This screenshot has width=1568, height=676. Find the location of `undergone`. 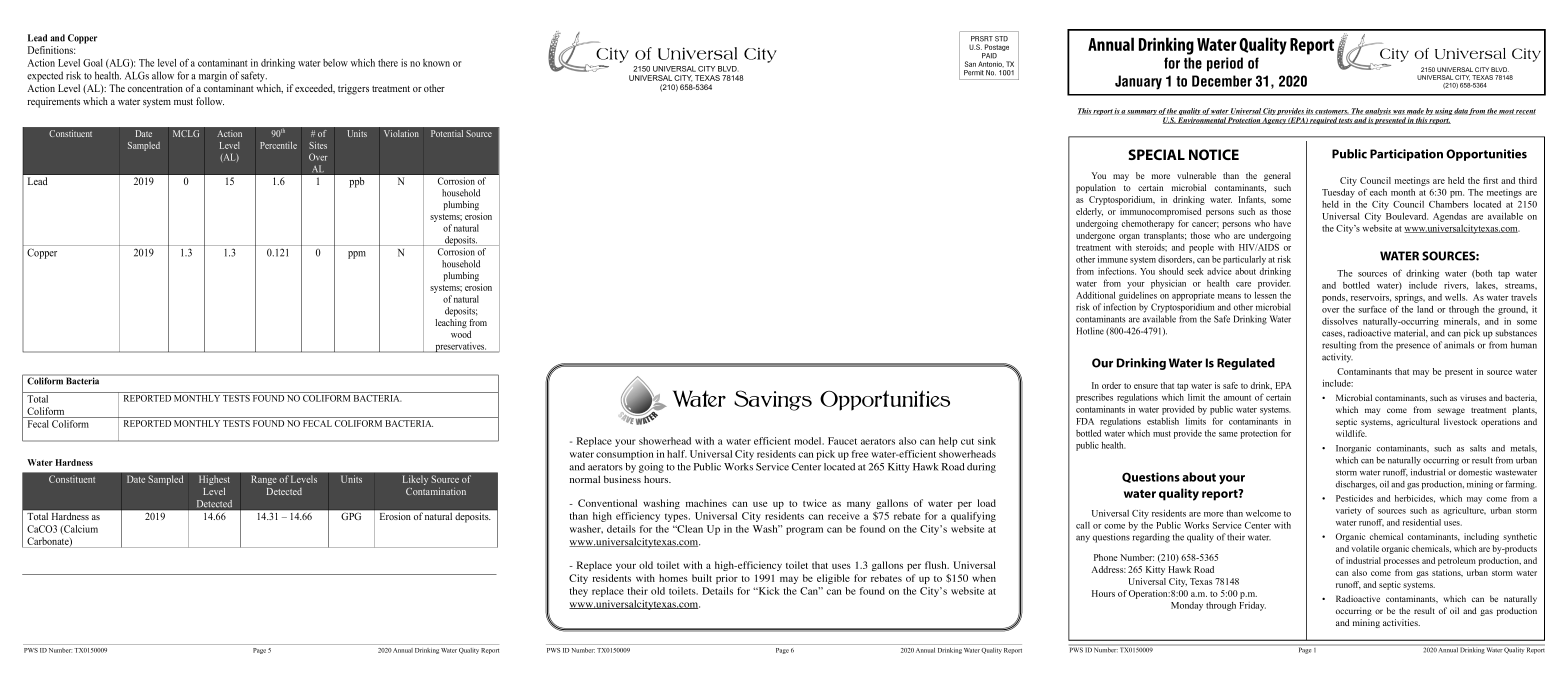

undergone is located at coordinates (1095, 236).
